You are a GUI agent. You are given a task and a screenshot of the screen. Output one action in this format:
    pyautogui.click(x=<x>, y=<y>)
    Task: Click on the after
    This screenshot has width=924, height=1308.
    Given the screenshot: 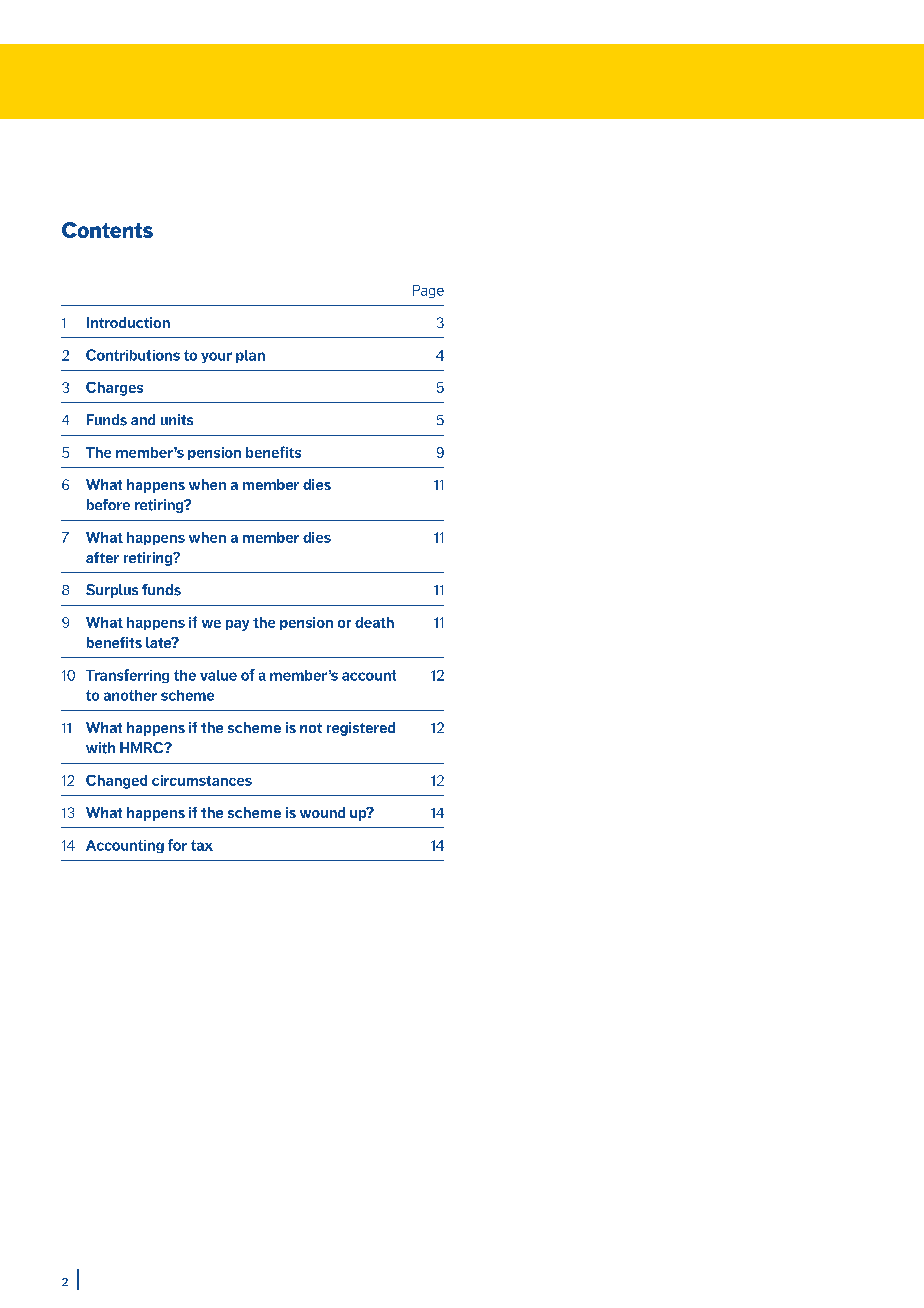 What is the action you would take?
    pyautogui.click(x=102, y=557)
